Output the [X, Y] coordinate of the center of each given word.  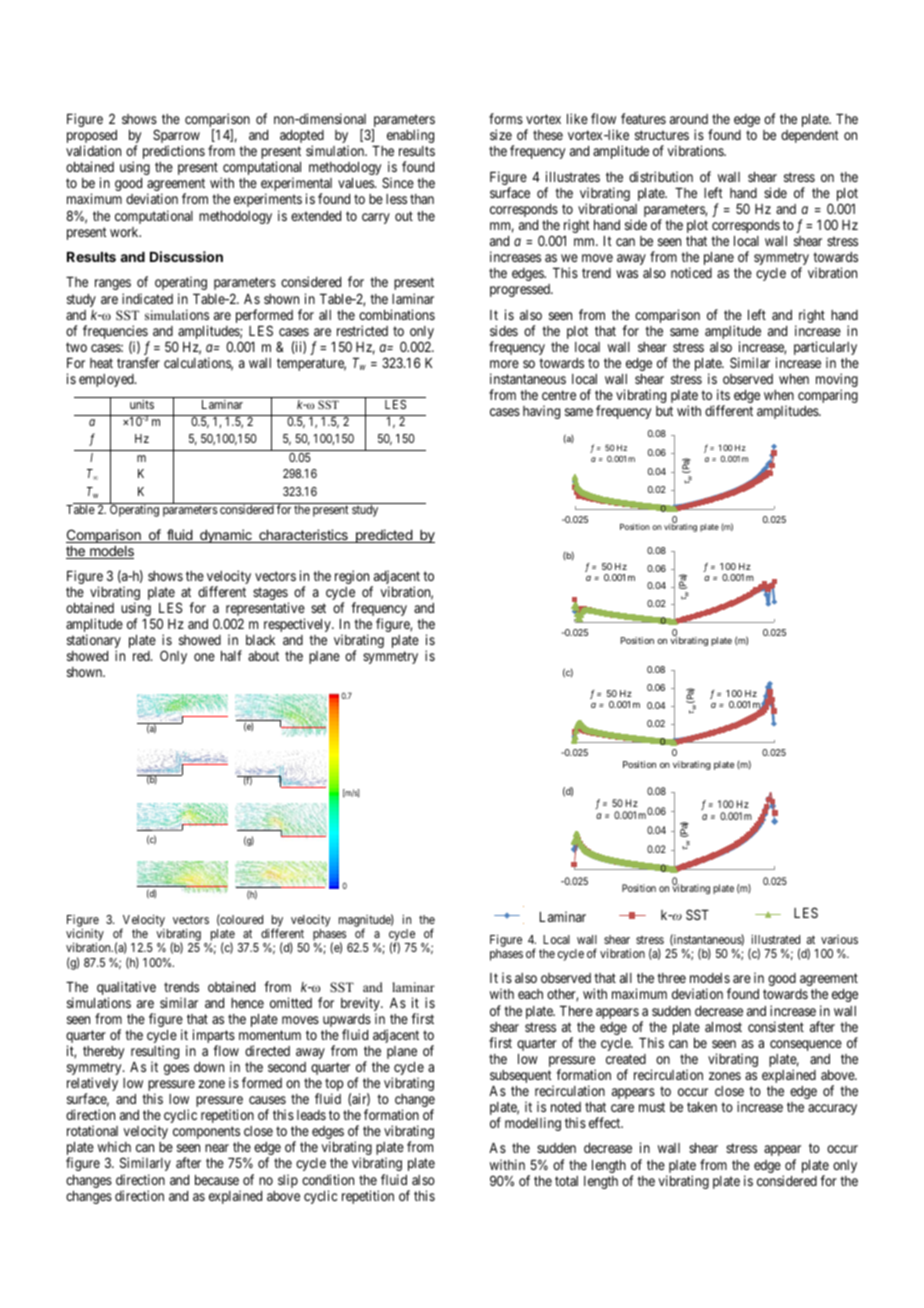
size [501, 134]
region [353, 578]
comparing [828, 396]
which [114, 1146]
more [504, 364]
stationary [94, 642]
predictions [174, 152]
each [530, 994]
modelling [533, 1124]
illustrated [775, 939]
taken [702, 1107]
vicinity [85, 936]
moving [837, 381]
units [142, 404]
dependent [810, 136]
